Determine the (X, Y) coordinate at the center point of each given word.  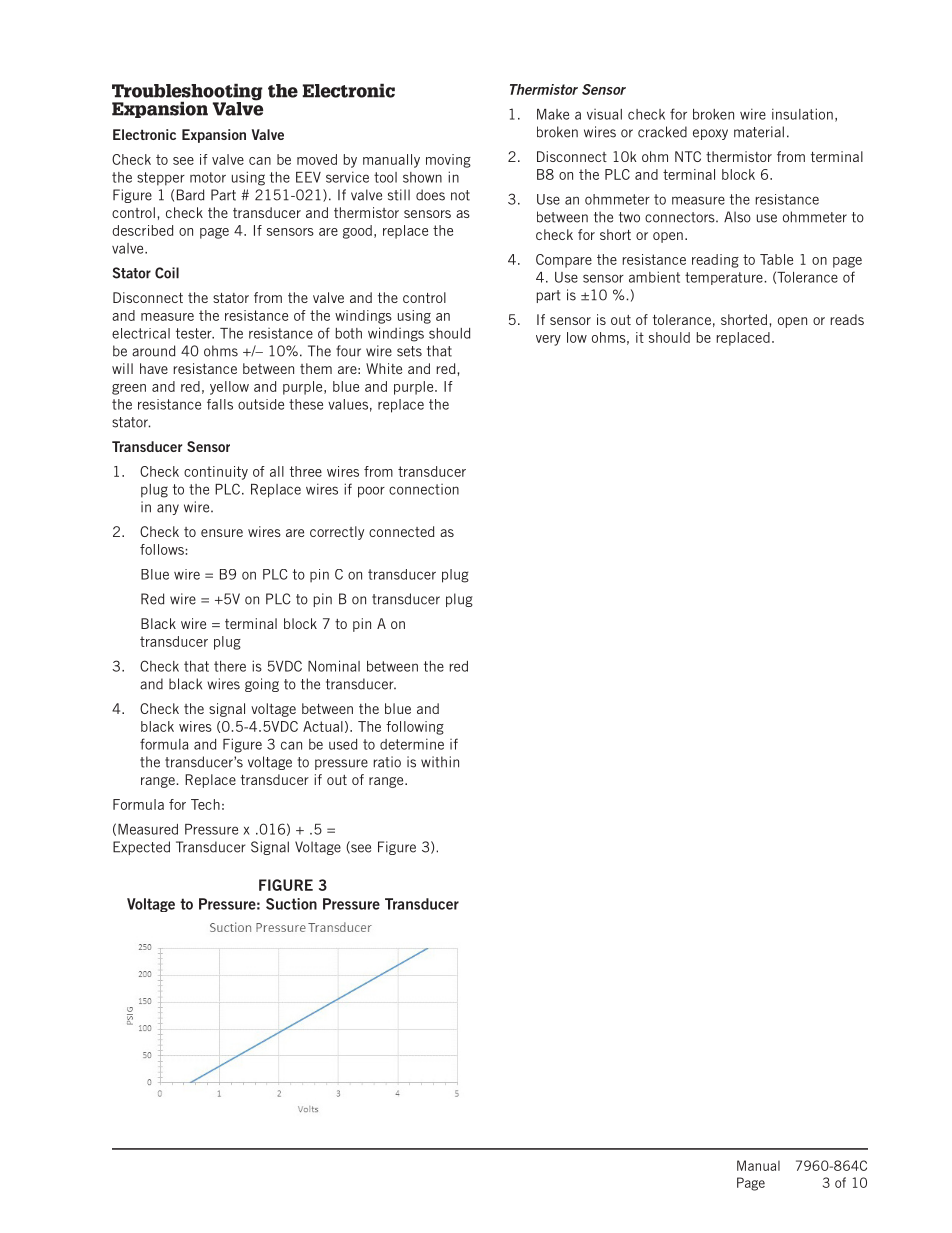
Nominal (334, 666)
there (230, 666)
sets (409, 351)
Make (553, 114)
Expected (141, 848)
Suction (291, 904)
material (759, 132)
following (415, 728)
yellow (229, 388)
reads (847, 319)
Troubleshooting (187, 93)
